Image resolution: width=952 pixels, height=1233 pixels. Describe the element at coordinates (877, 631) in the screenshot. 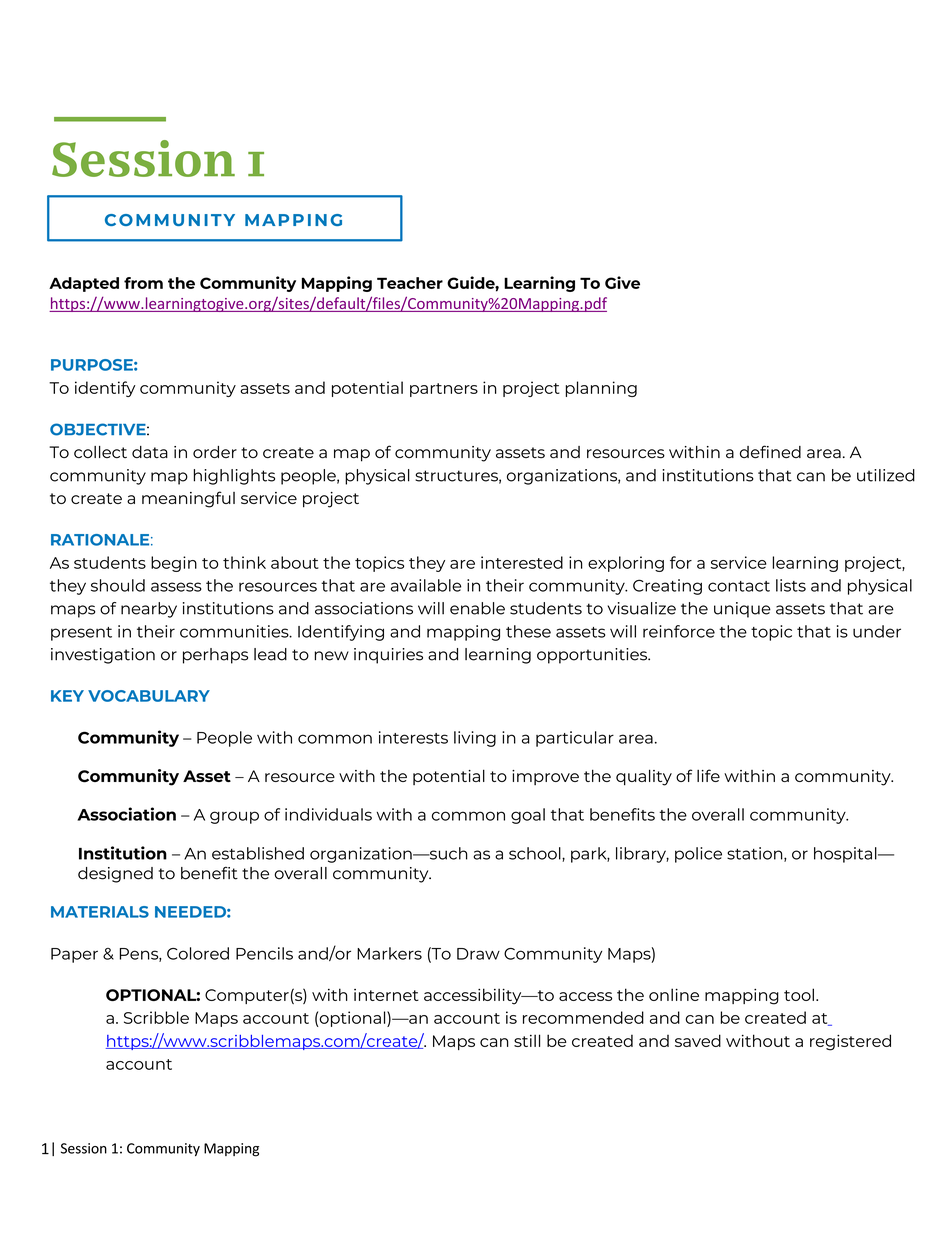

I see `under` at that location.
